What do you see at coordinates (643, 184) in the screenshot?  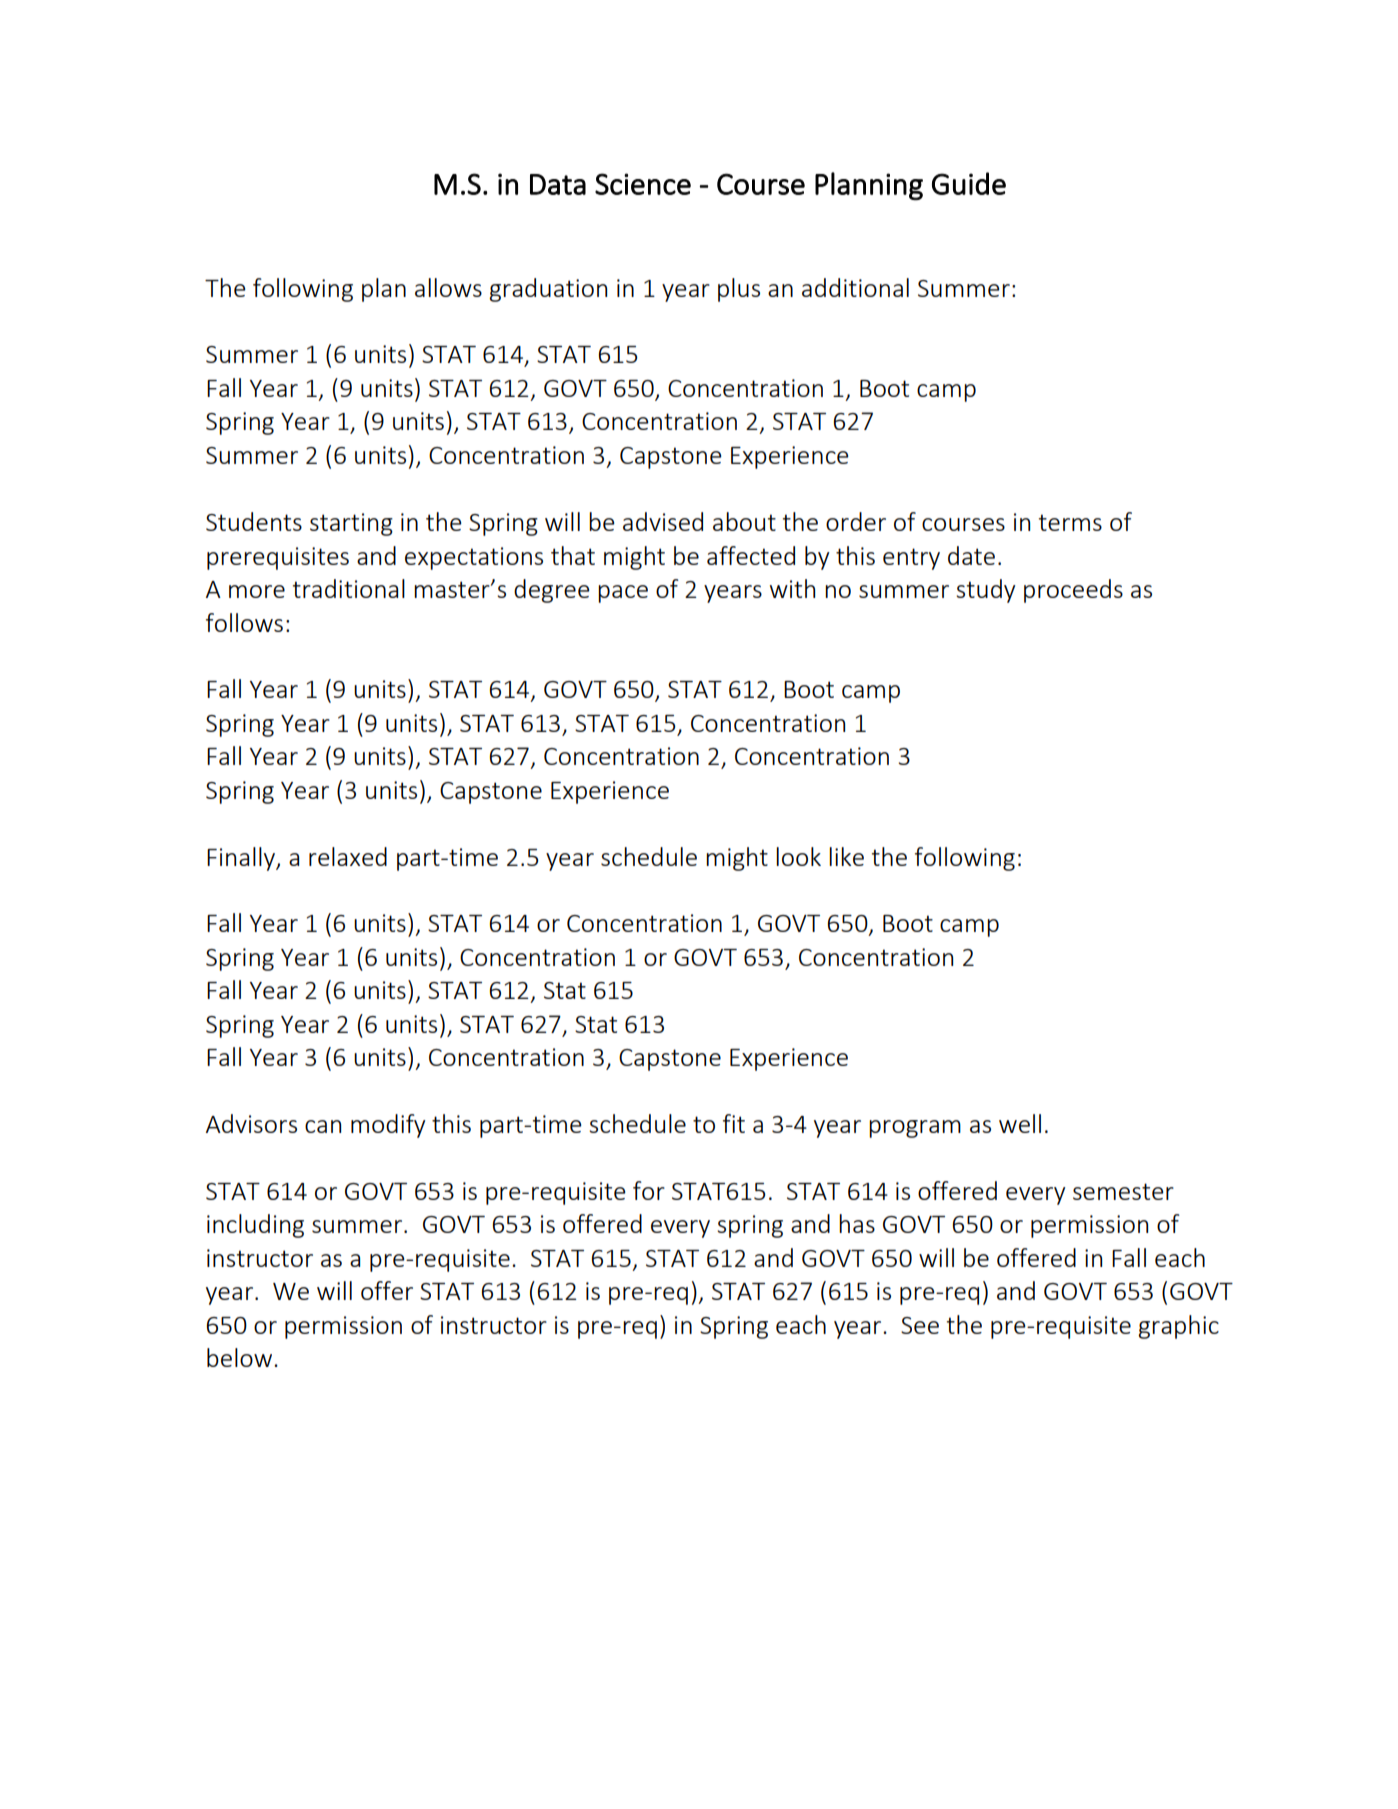 I see `Science` at bounding box center [643, 184].
